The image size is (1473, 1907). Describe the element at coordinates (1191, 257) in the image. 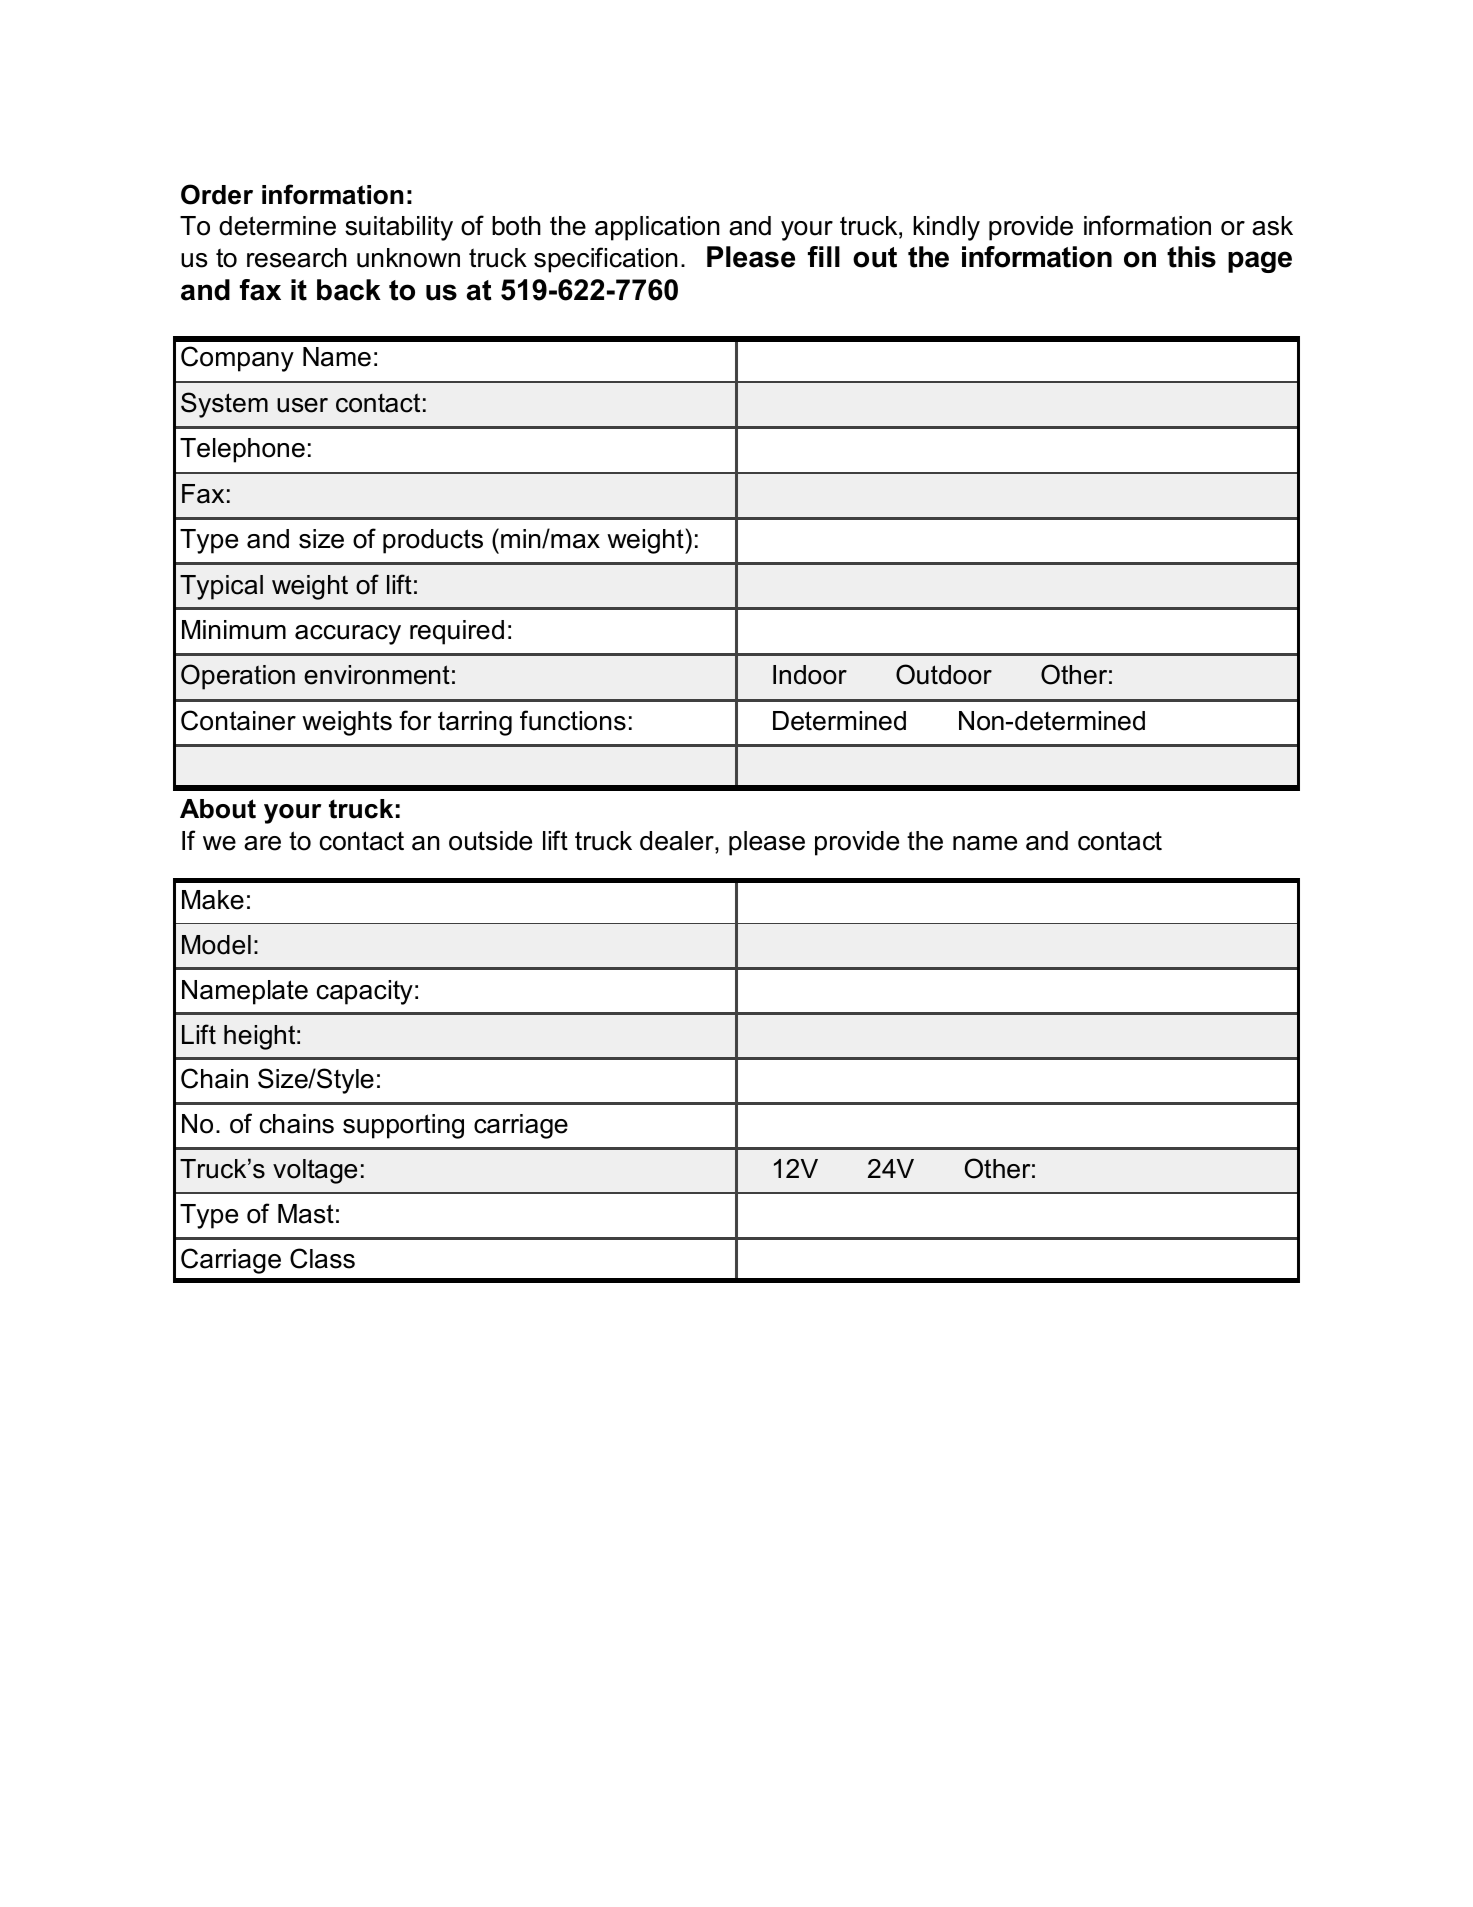

I see `this` at that location.
